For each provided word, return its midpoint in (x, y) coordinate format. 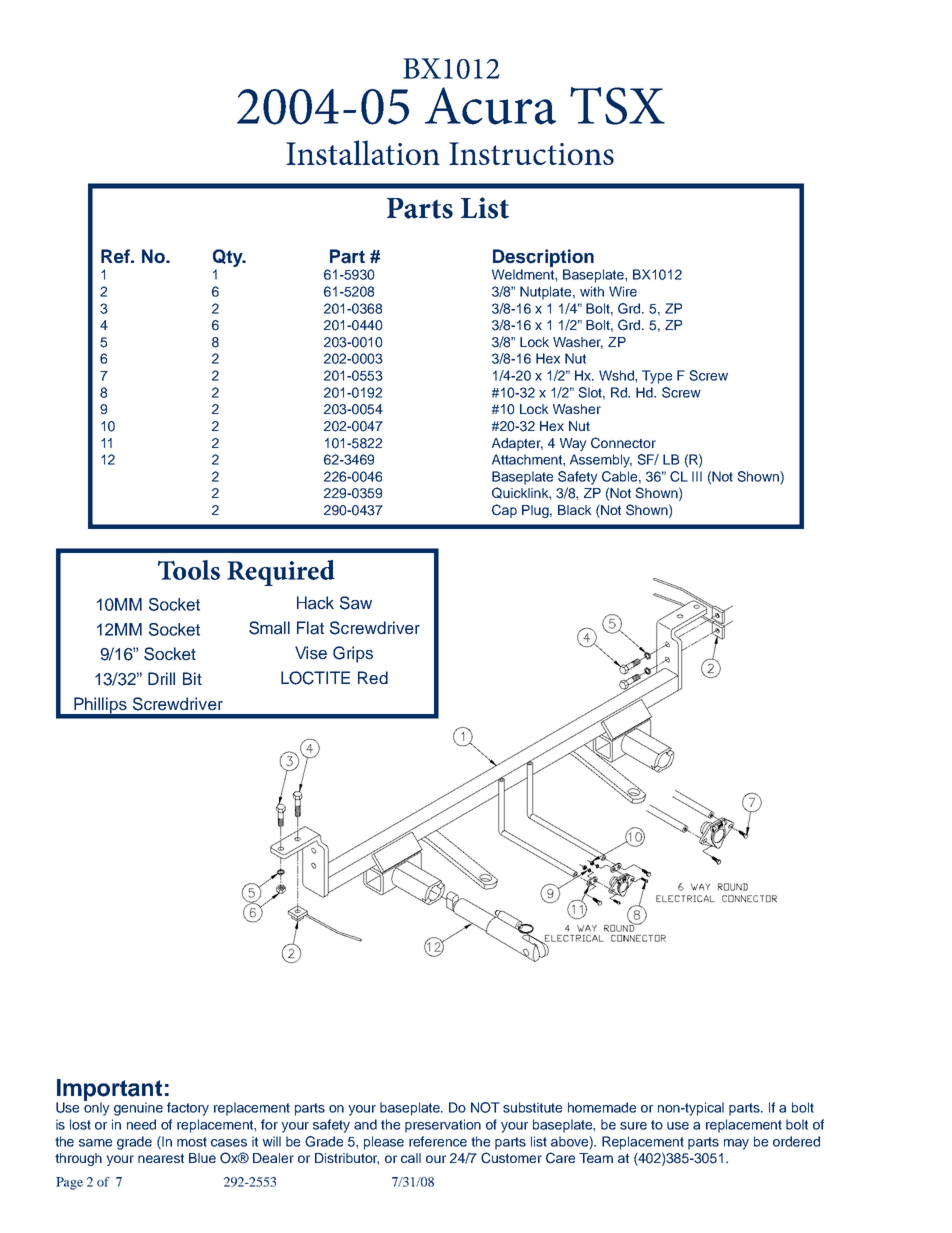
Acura (490, 106)
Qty (229, 258)
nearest (161, 1158)
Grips (353, 654)
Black (575, 510)
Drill (161, 678)
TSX (617, 106)
